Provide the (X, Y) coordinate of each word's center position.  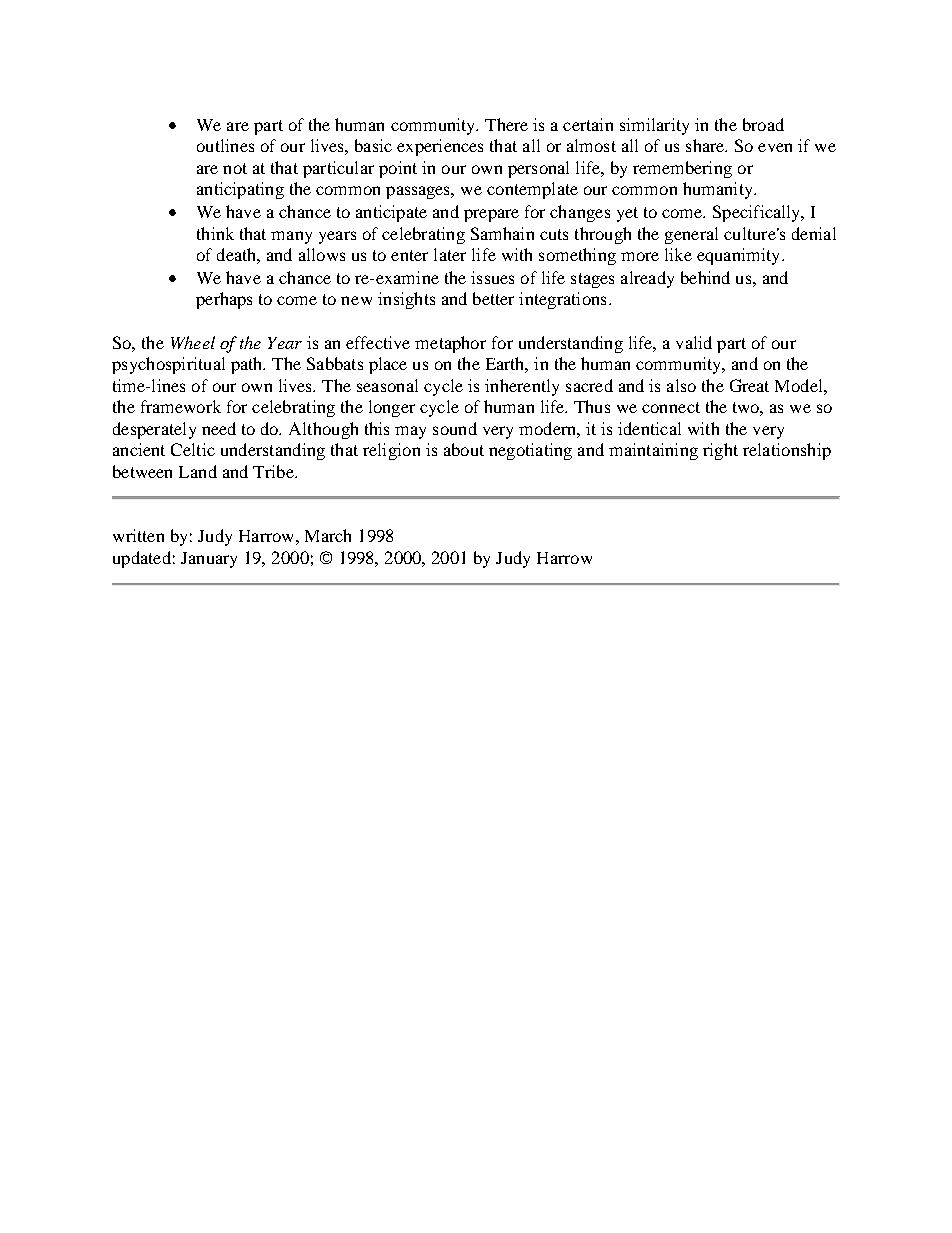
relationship (787, 451)
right (720, 451)
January (209, 560)
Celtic (193, 449)
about (464, 449)
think (215, 233)
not (235, 168)
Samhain (502, 233)
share (706, 145)
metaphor (450, 344)
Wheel (193, 342)
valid (694, 342)
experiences (440, 147)
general (691, 235)
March (328, 535)
